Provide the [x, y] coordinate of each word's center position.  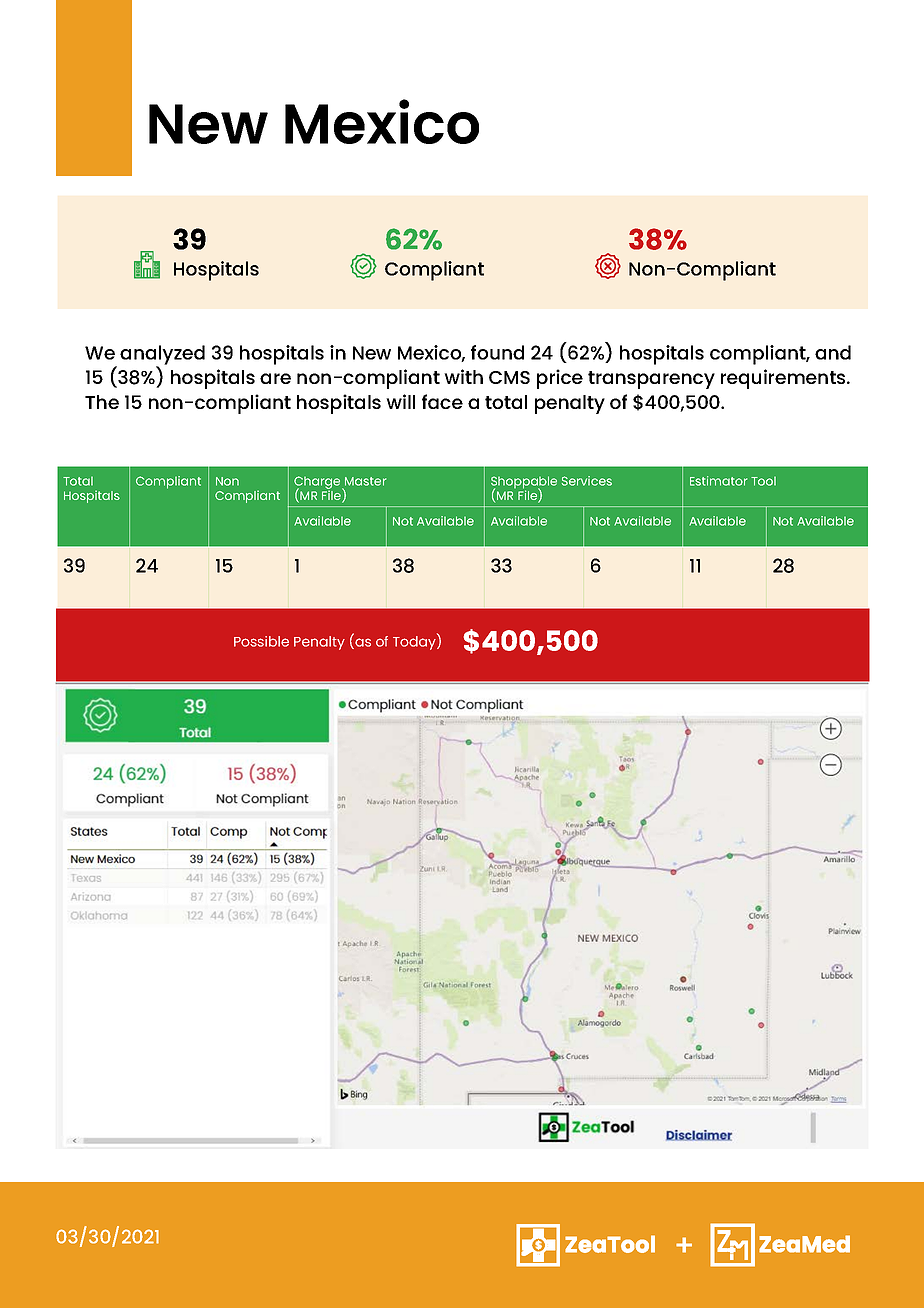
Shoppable [524, 483]
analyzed [162, 356]
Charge [318, 483]
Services [587, 481]
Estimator [718, 481]
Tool [763, 481]
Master [365, 481]
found [497, 352]
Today [415, 642]
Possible [261, 641]
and [833, 352]
